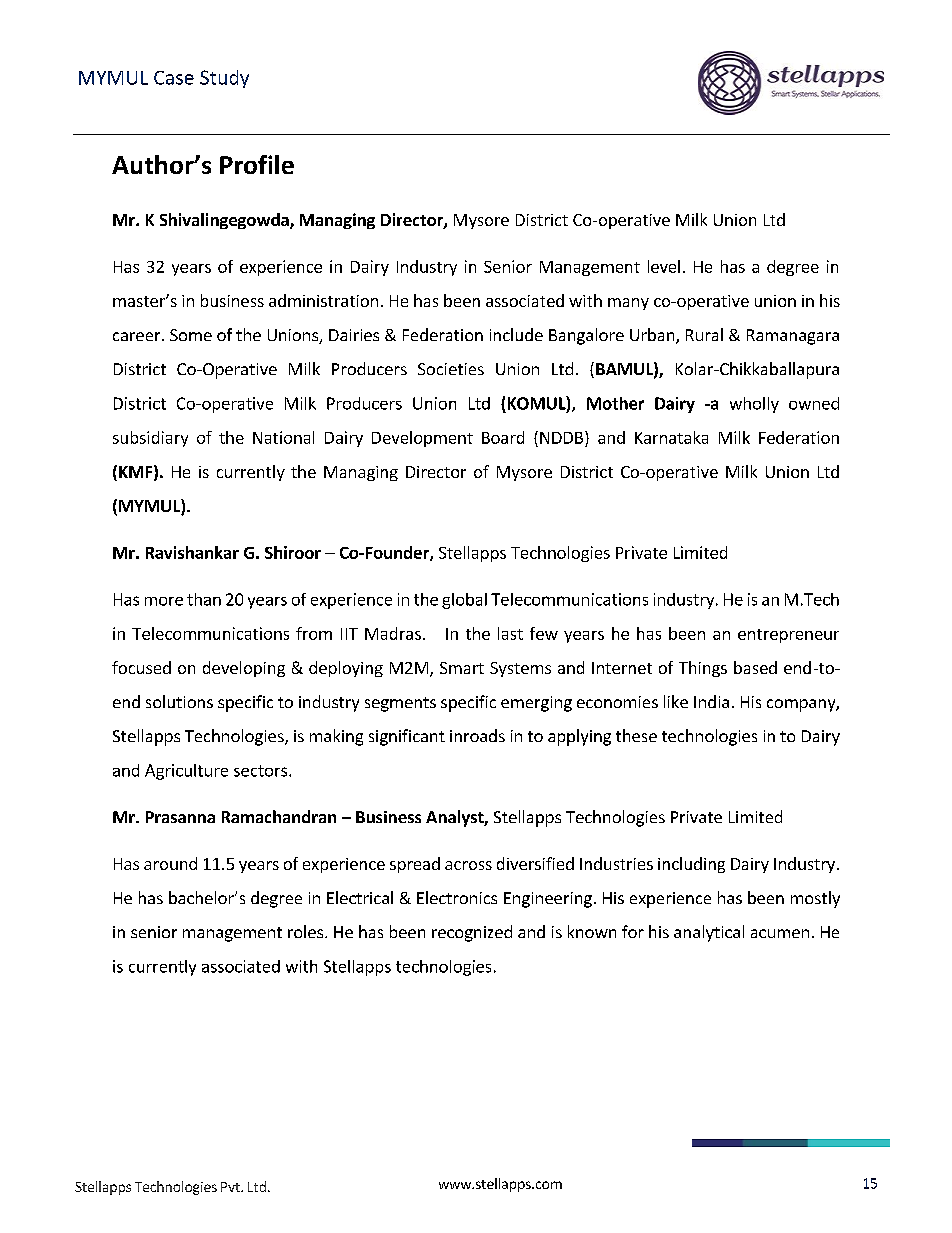  What do you see at coordinates (224, 79) in the screenshot?
I see `Study` at bounding box center [224, 79].
